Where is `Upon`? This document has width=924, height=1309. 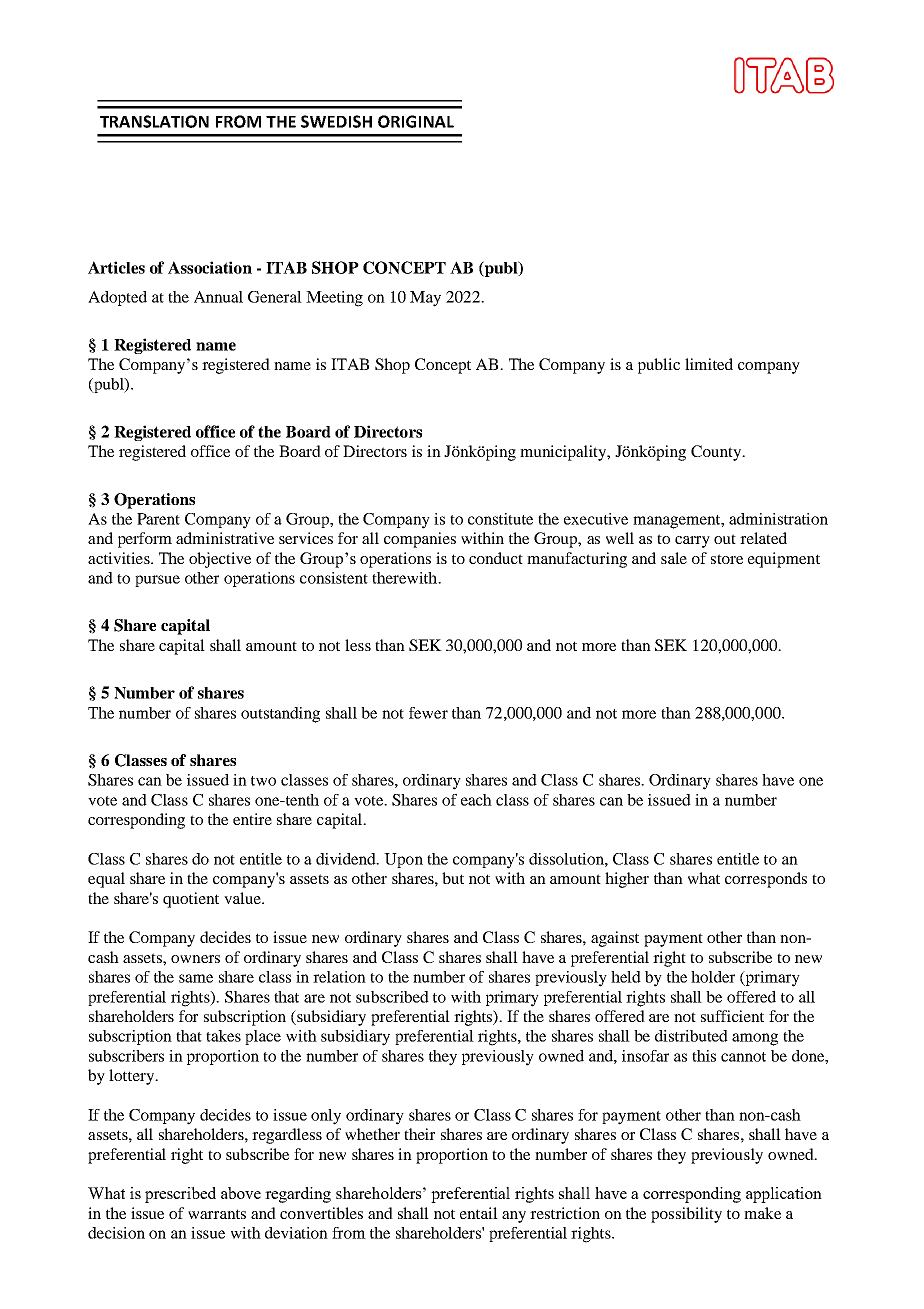 Upon is located at coordinates (403, 860).
